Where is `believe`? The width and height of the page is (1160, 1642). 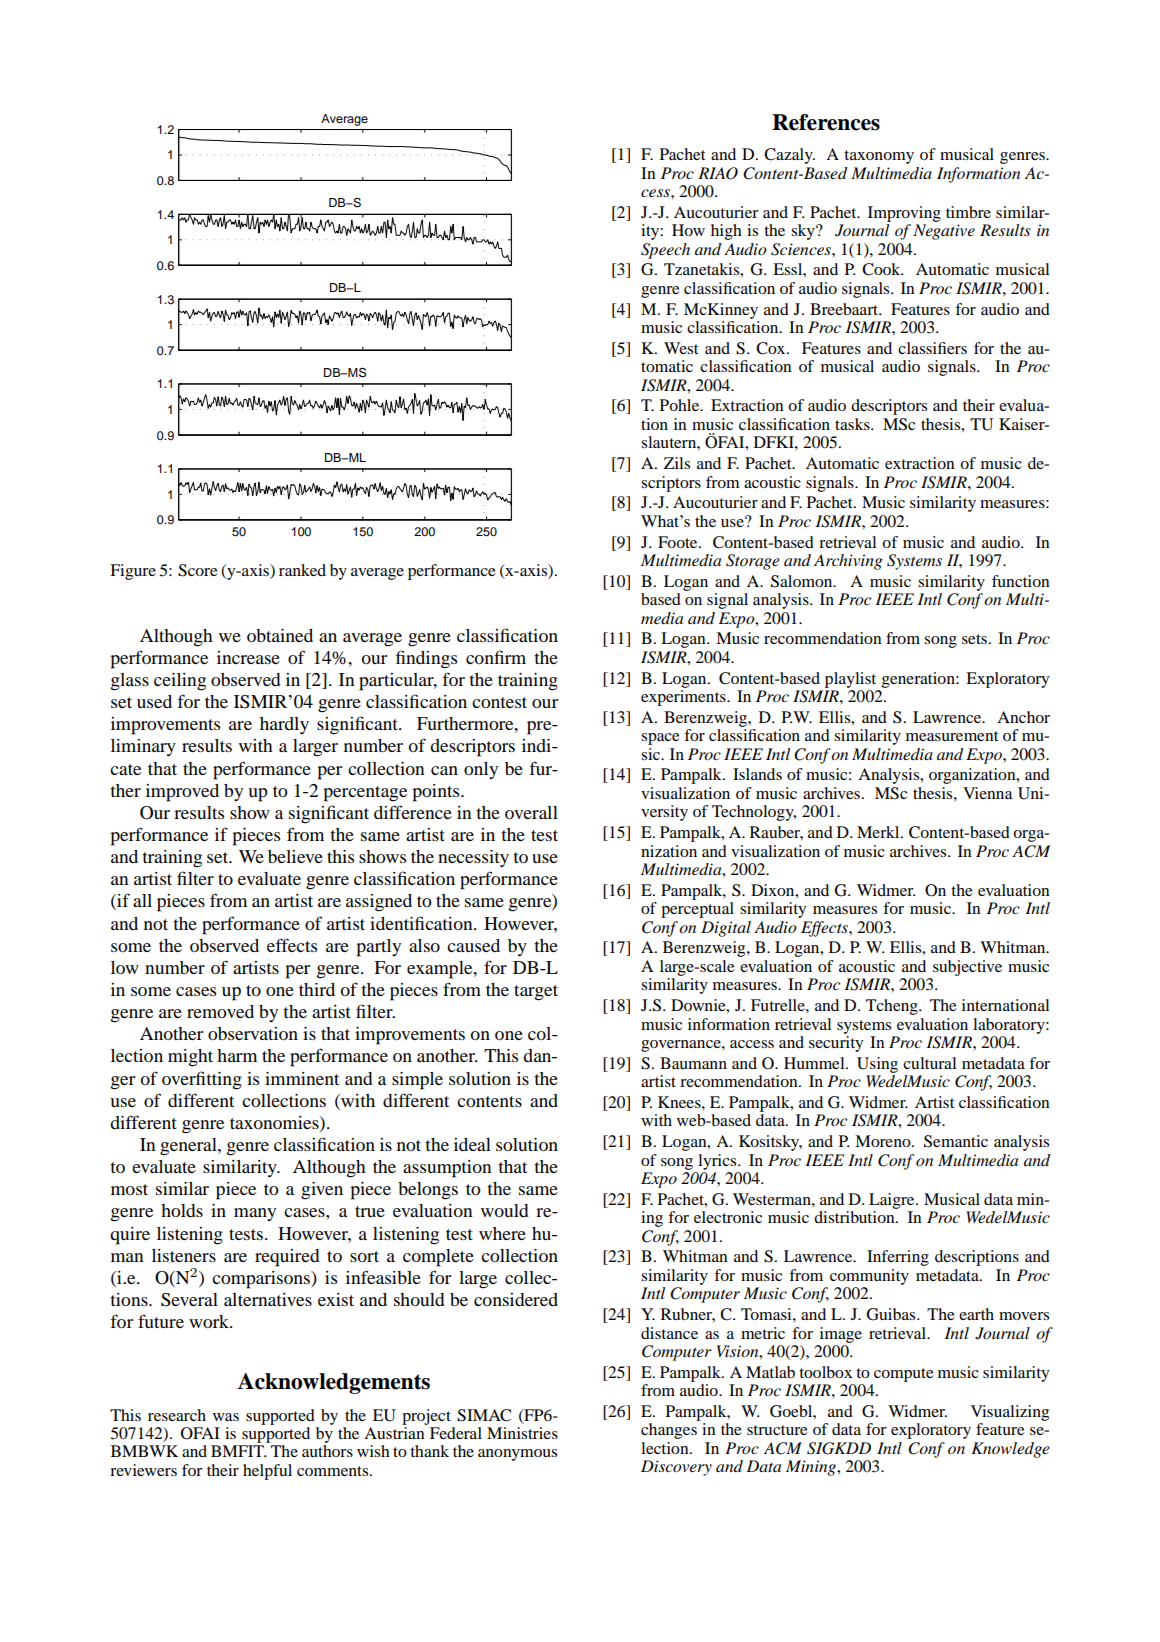
believe is located at coordinates (295, 856).
